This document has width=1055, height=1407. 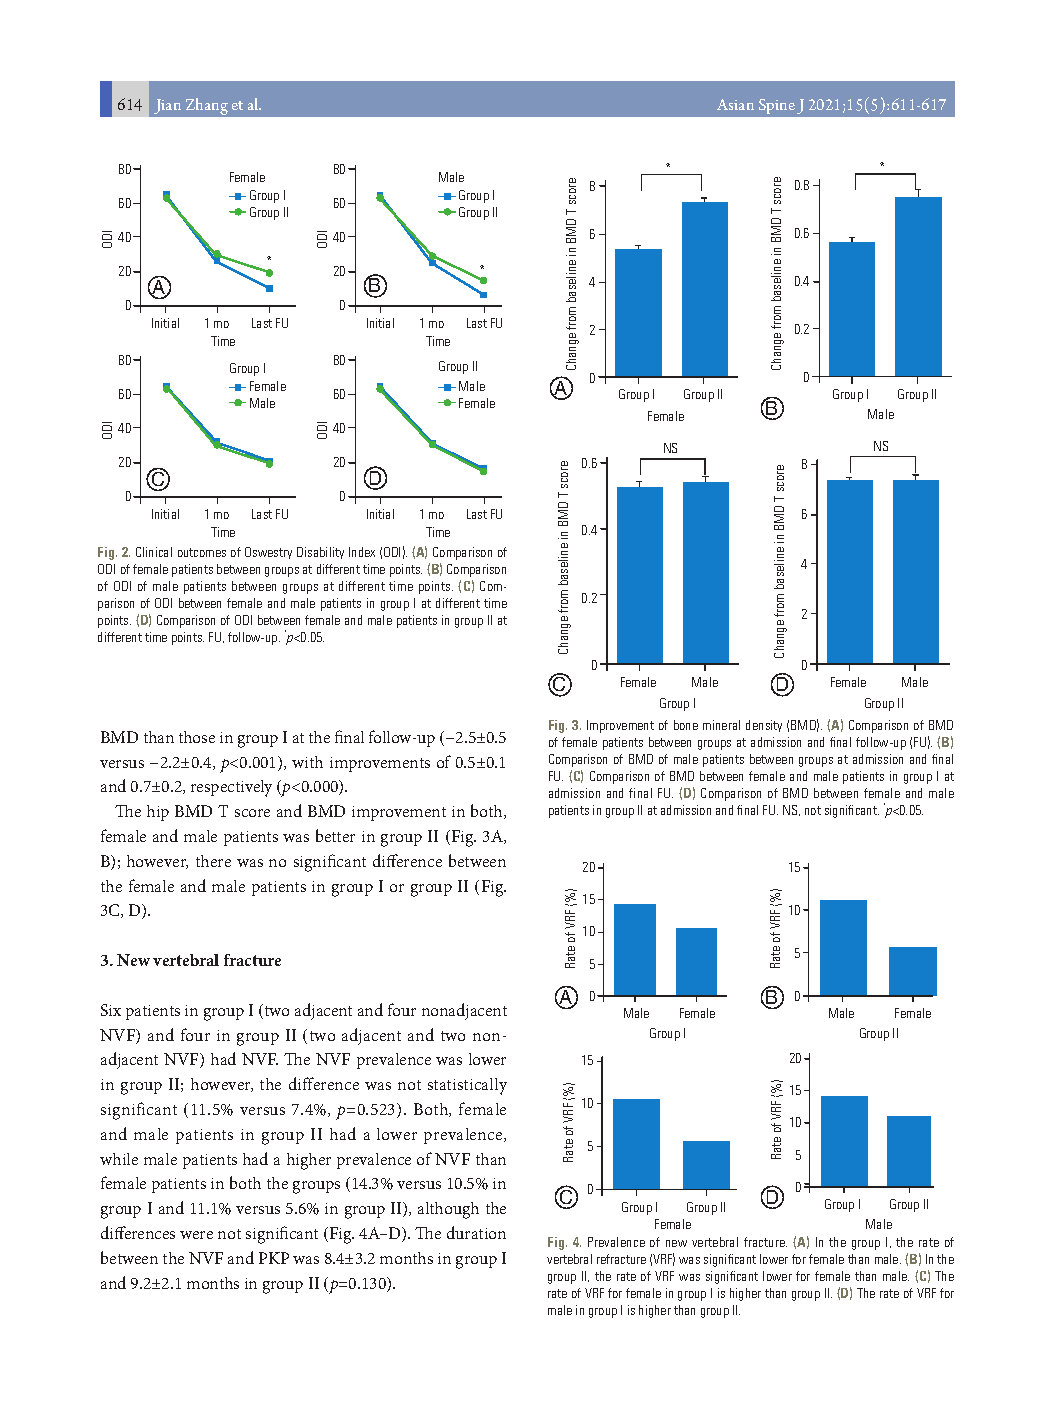 I want to click on bone, so click(x=686, y=725).
